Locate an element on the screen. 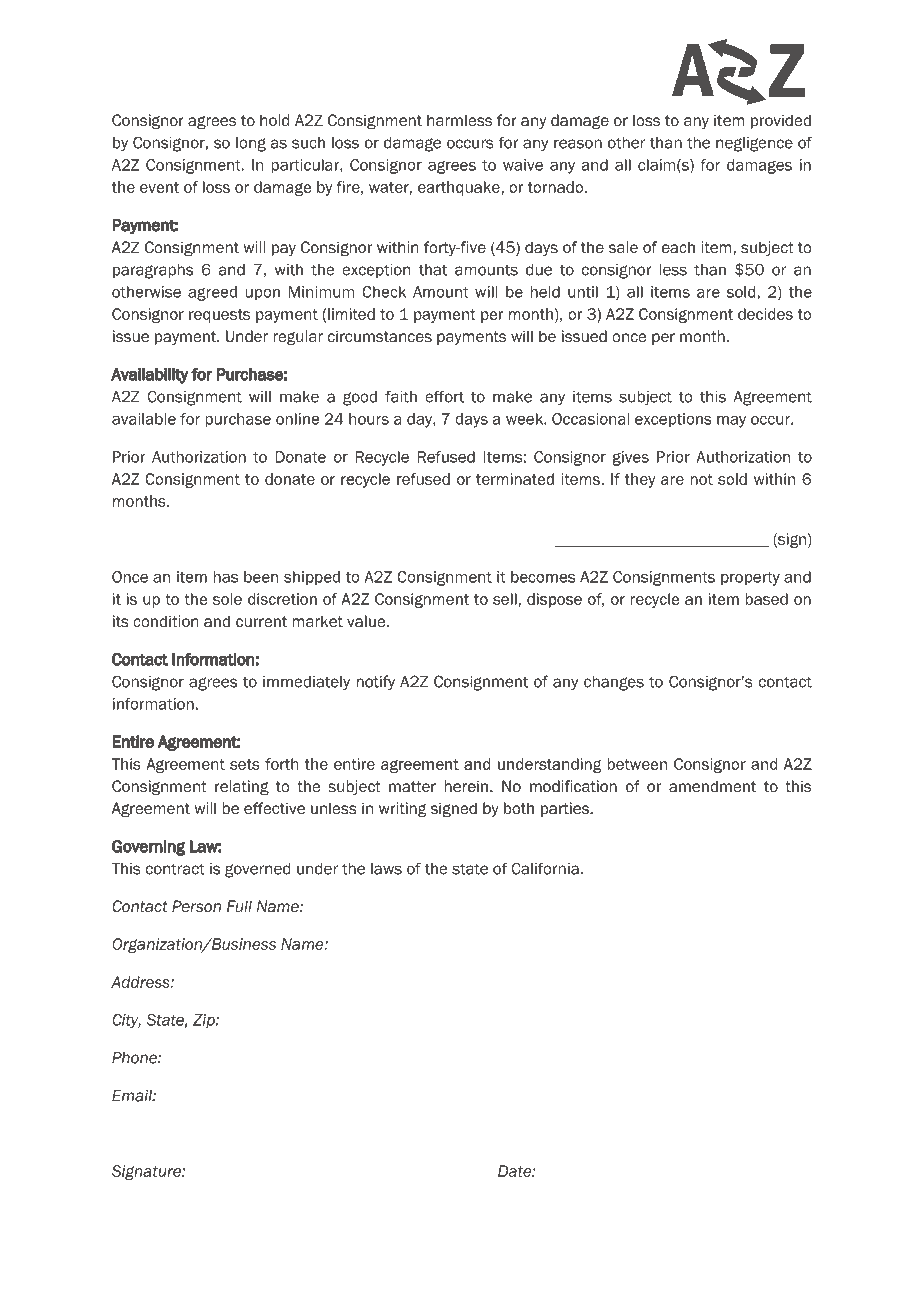  long is located at coordinates (251, 144).
